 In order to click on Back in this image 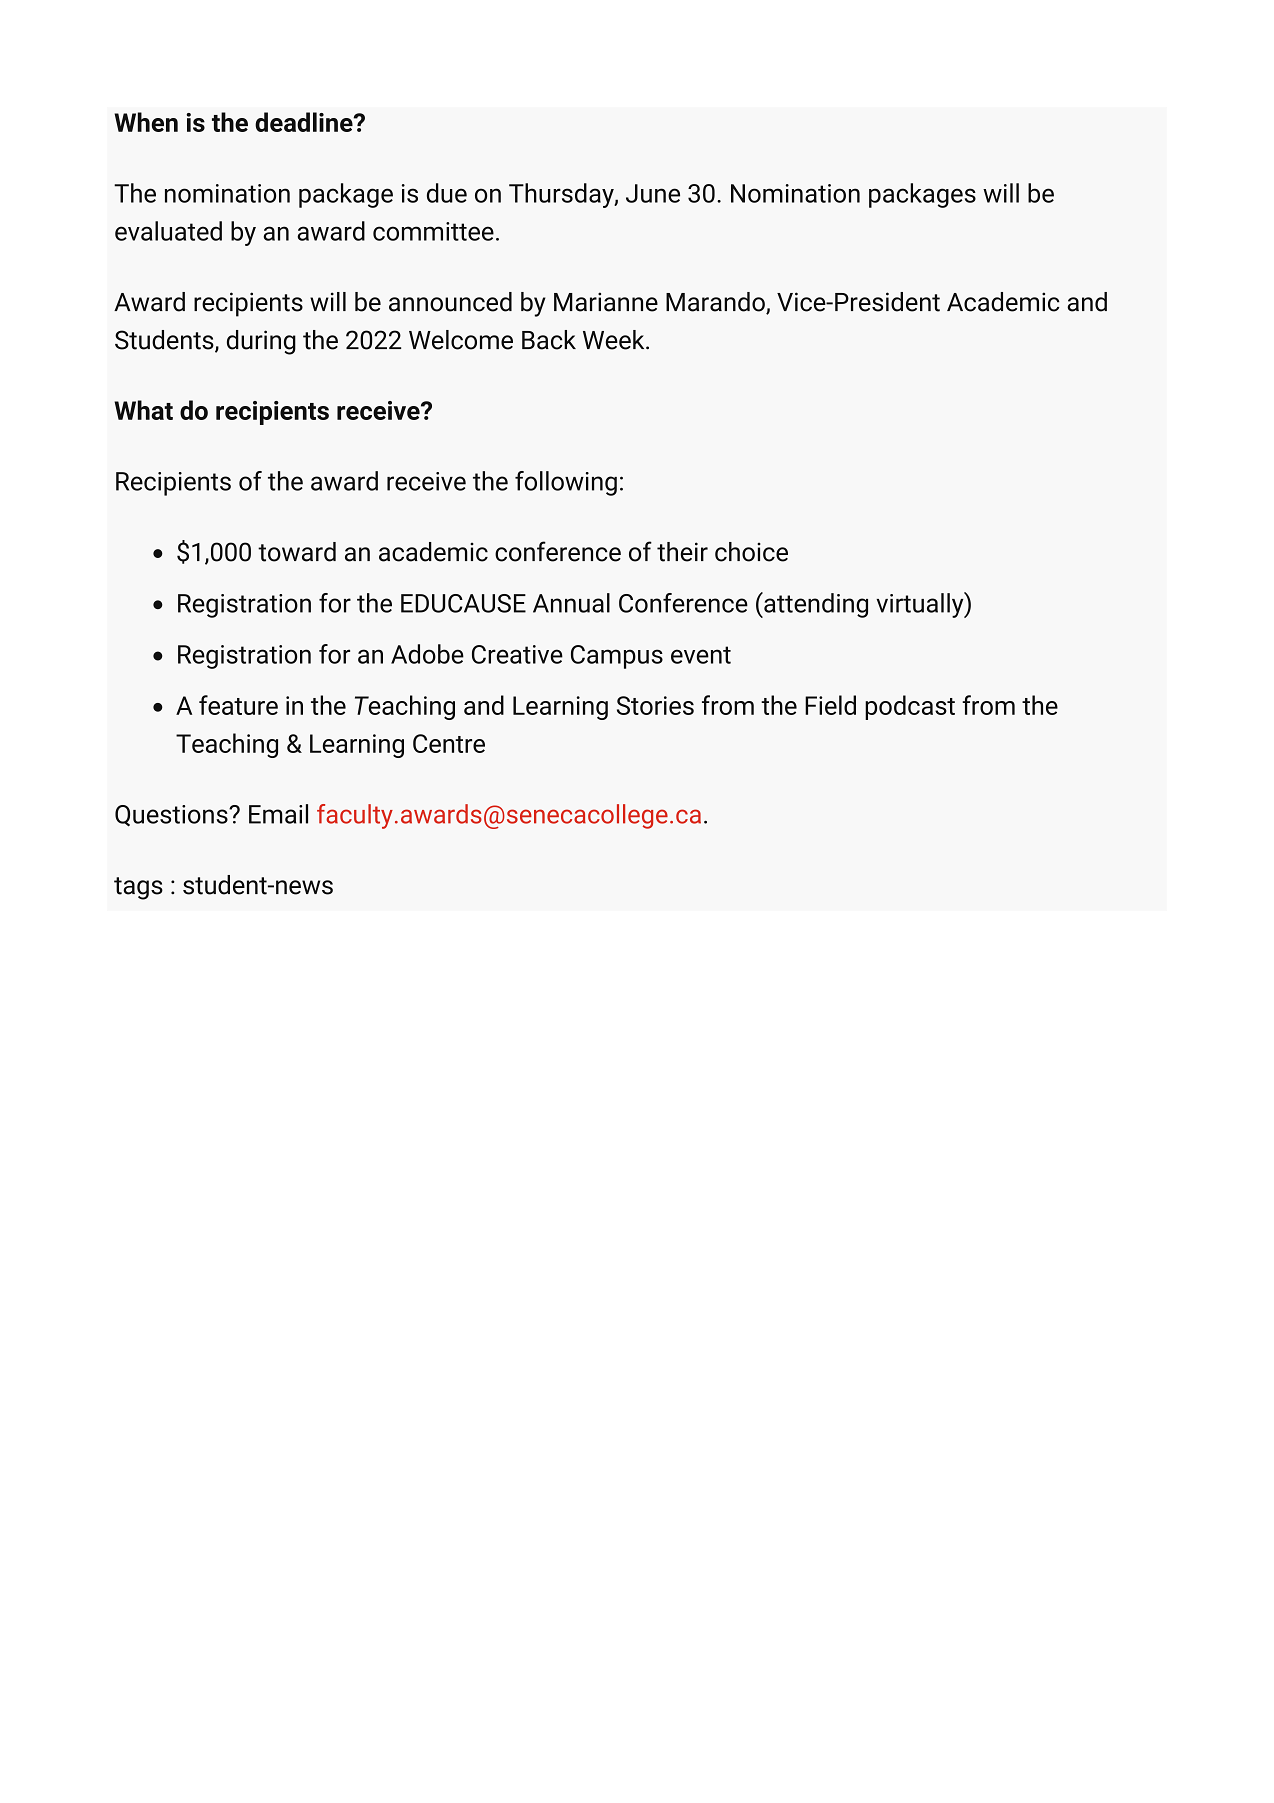, I will do `click(549, 340)`.
